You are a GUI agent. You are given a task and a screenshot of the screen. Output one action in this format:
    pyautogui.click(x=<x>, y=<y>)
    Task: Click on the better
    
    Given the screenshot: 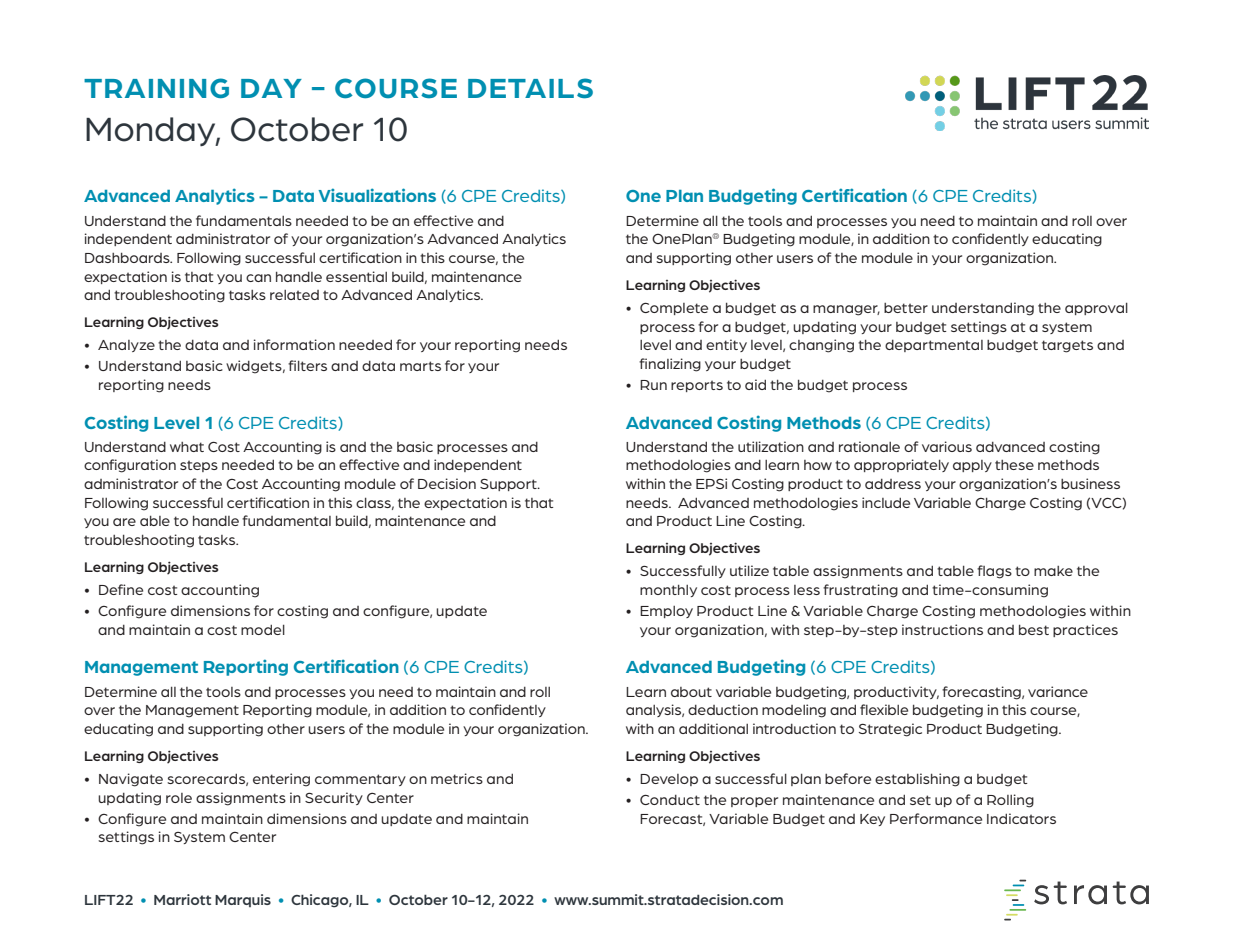 What is the action you would take?
    pyautogui.click(x=906, y=308)
